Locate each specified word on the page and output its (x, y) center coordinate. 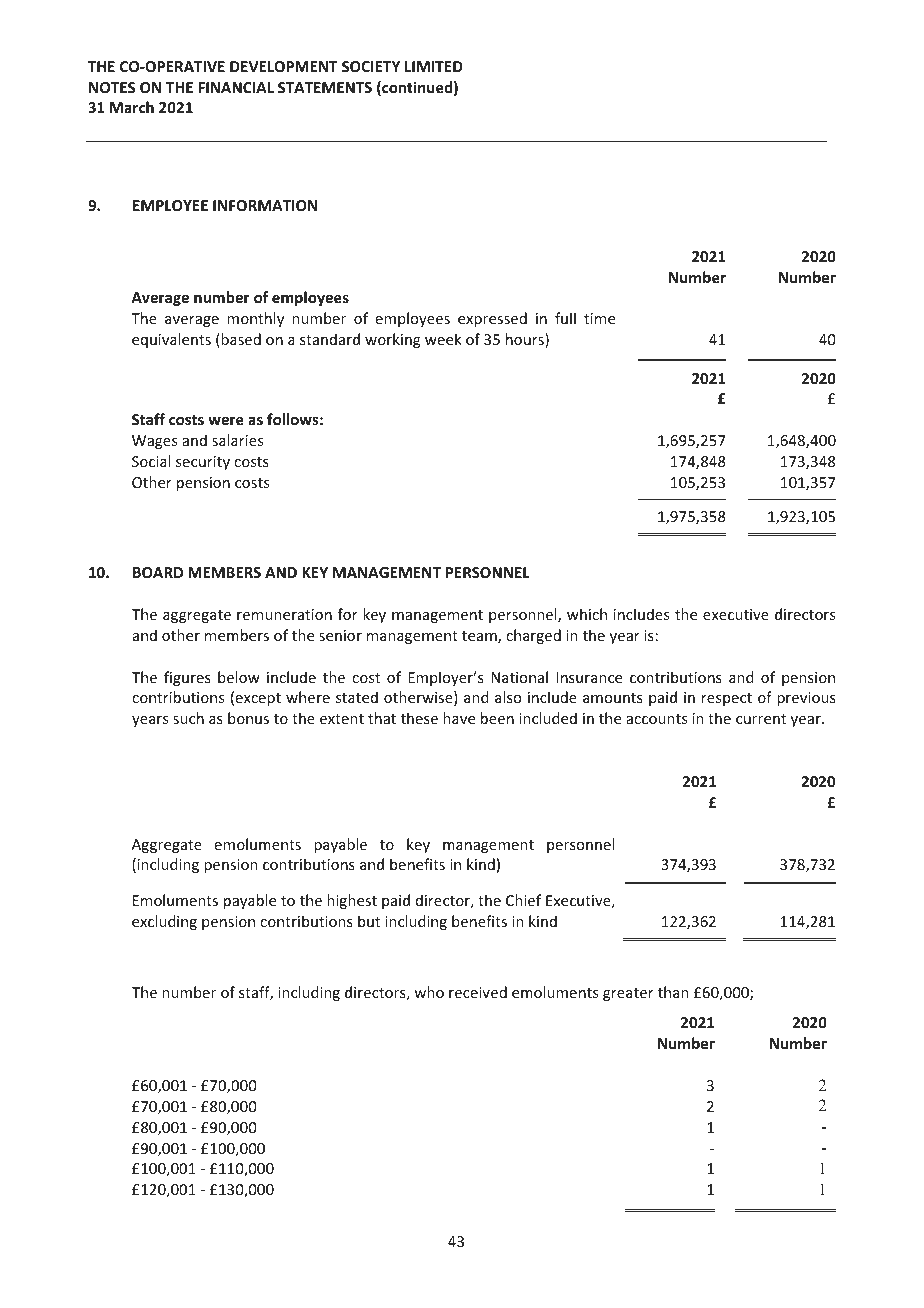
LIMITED (434, 66)
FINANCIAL (236, 87)
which (587, 614)
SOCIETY (371, 66)
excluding (164, 922)
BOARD (158, 572)
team (480, 637)
